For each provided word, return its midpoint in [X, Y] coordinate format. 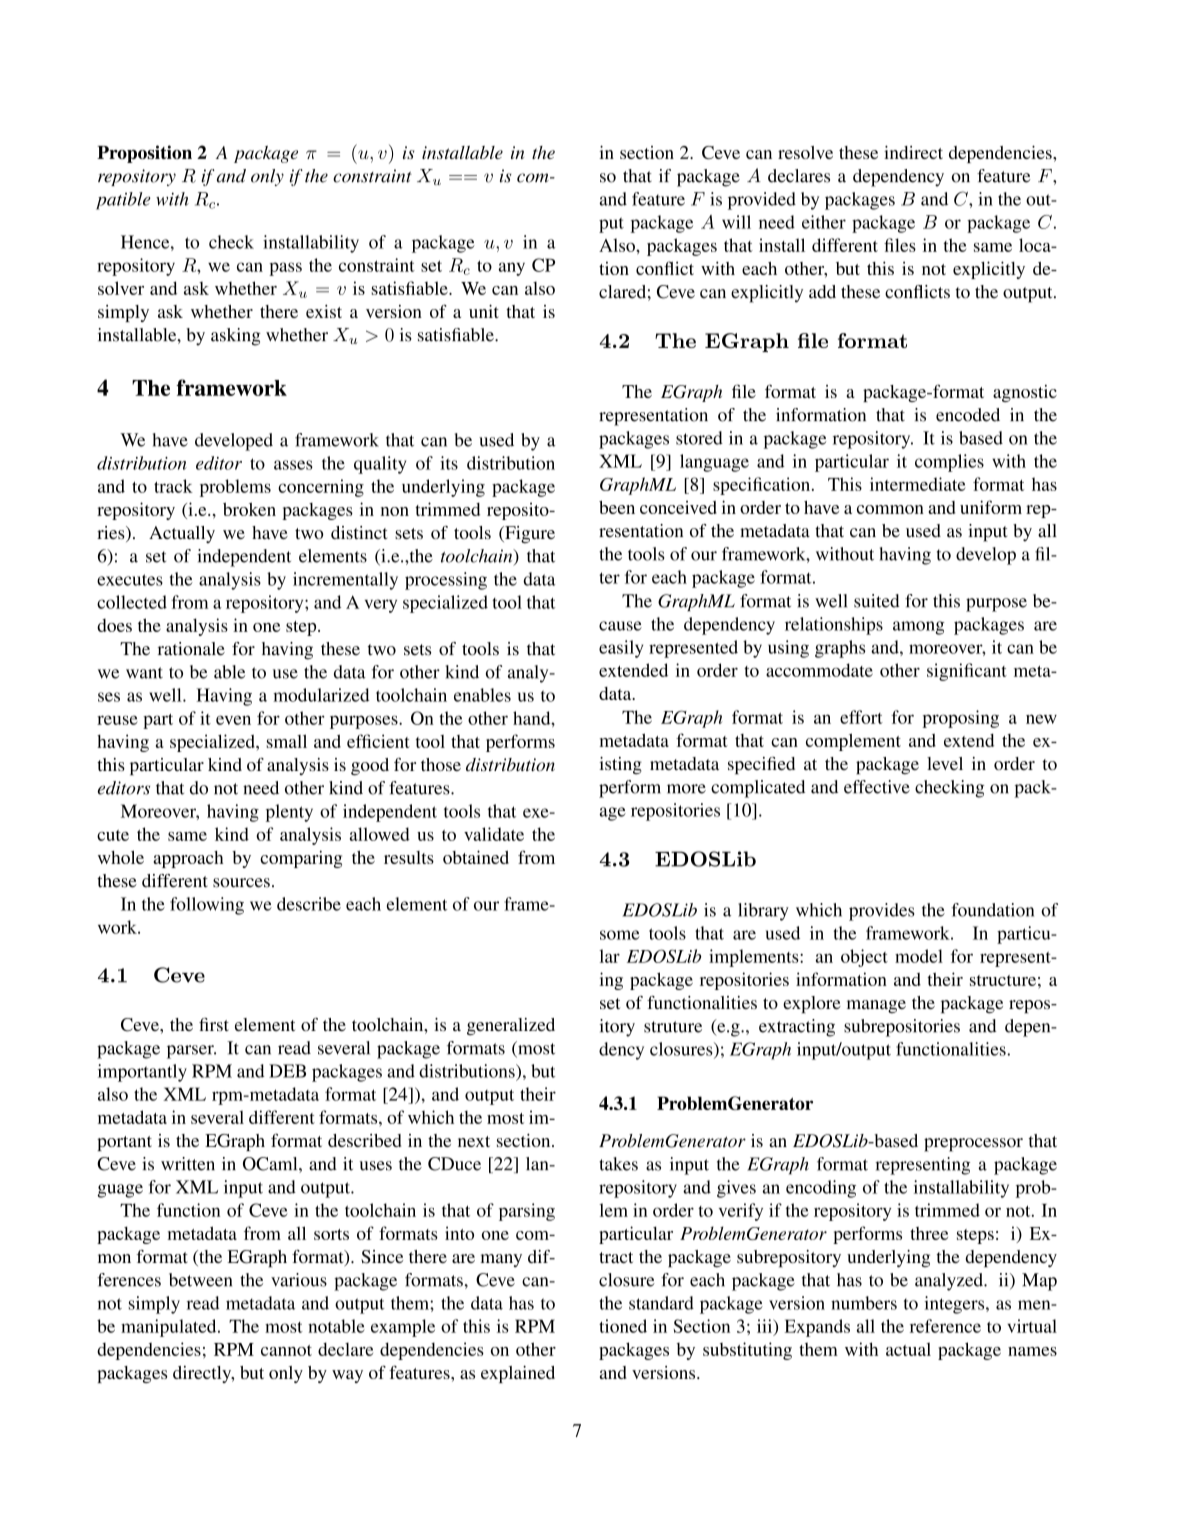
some [620, 935]
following [207, 906]
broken [249, 509]
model [919, 956]
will [736, 222]
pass [285, 269]
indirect [913, 152]
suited [877, 601]
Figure [529, 534]
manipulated [170, 1328]
